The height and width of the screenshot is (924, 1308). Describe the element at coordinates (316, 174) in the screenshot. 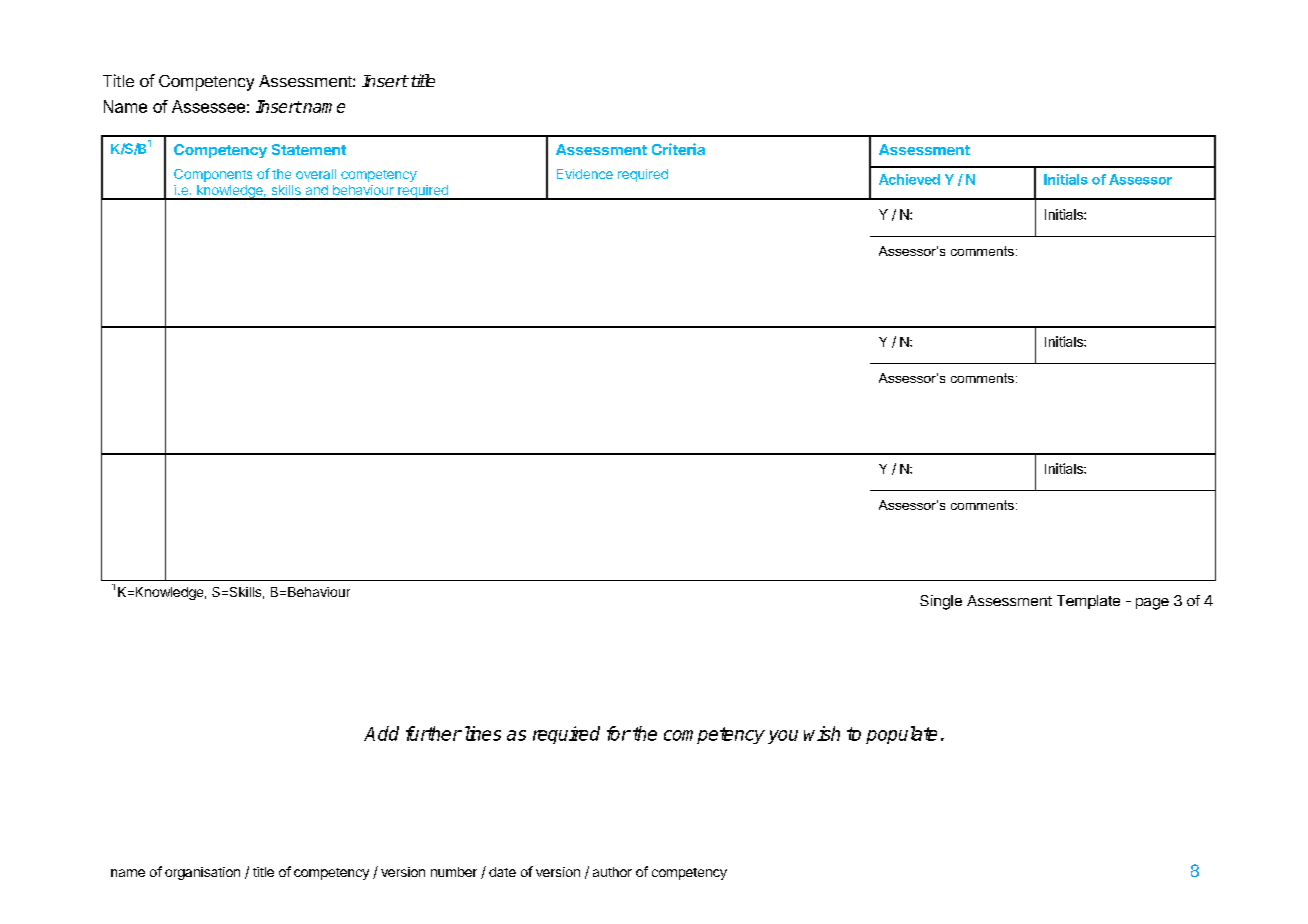

I see `overall` at that location.
